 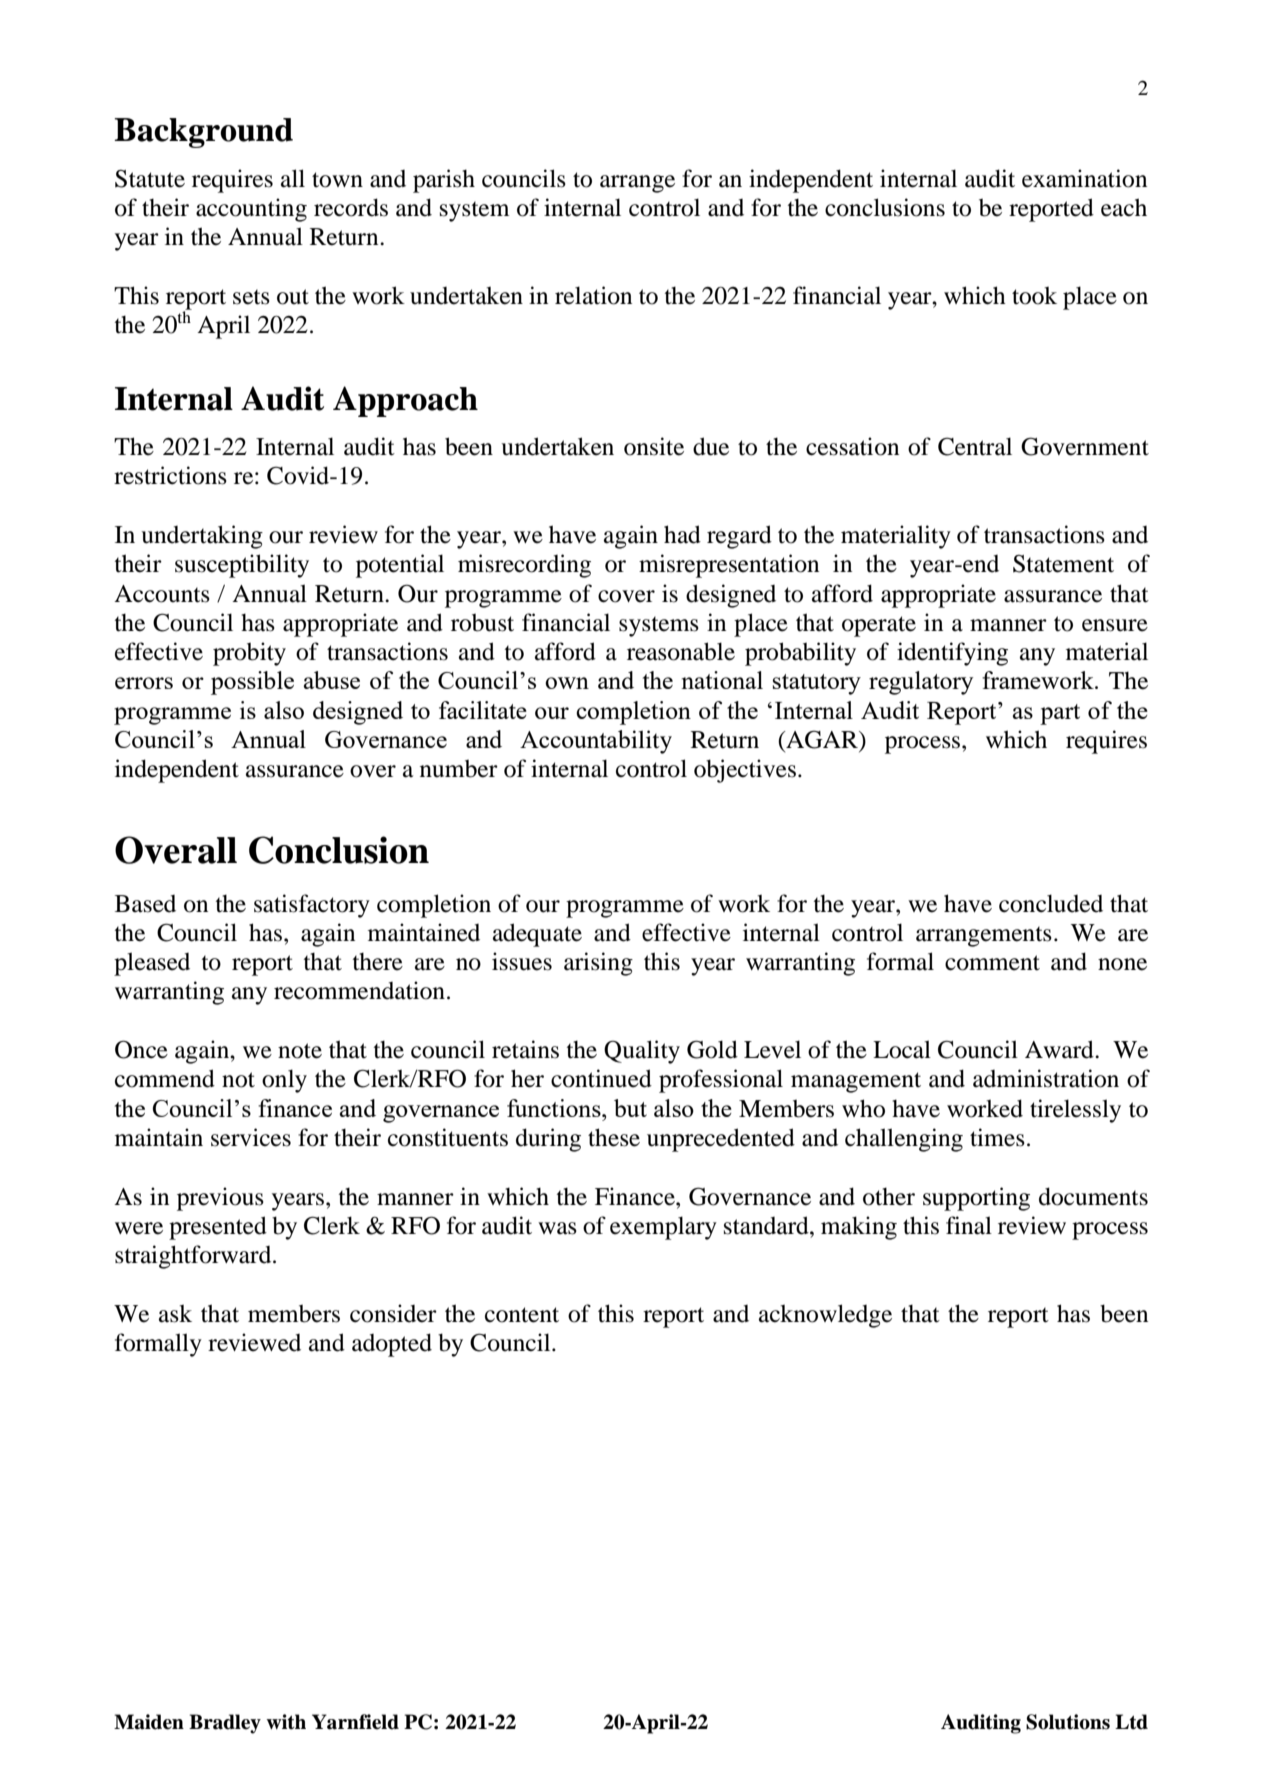 What do you see at coordinates (614, 1137) in the image?
I see `these` at bounding box center [614, 1137].
